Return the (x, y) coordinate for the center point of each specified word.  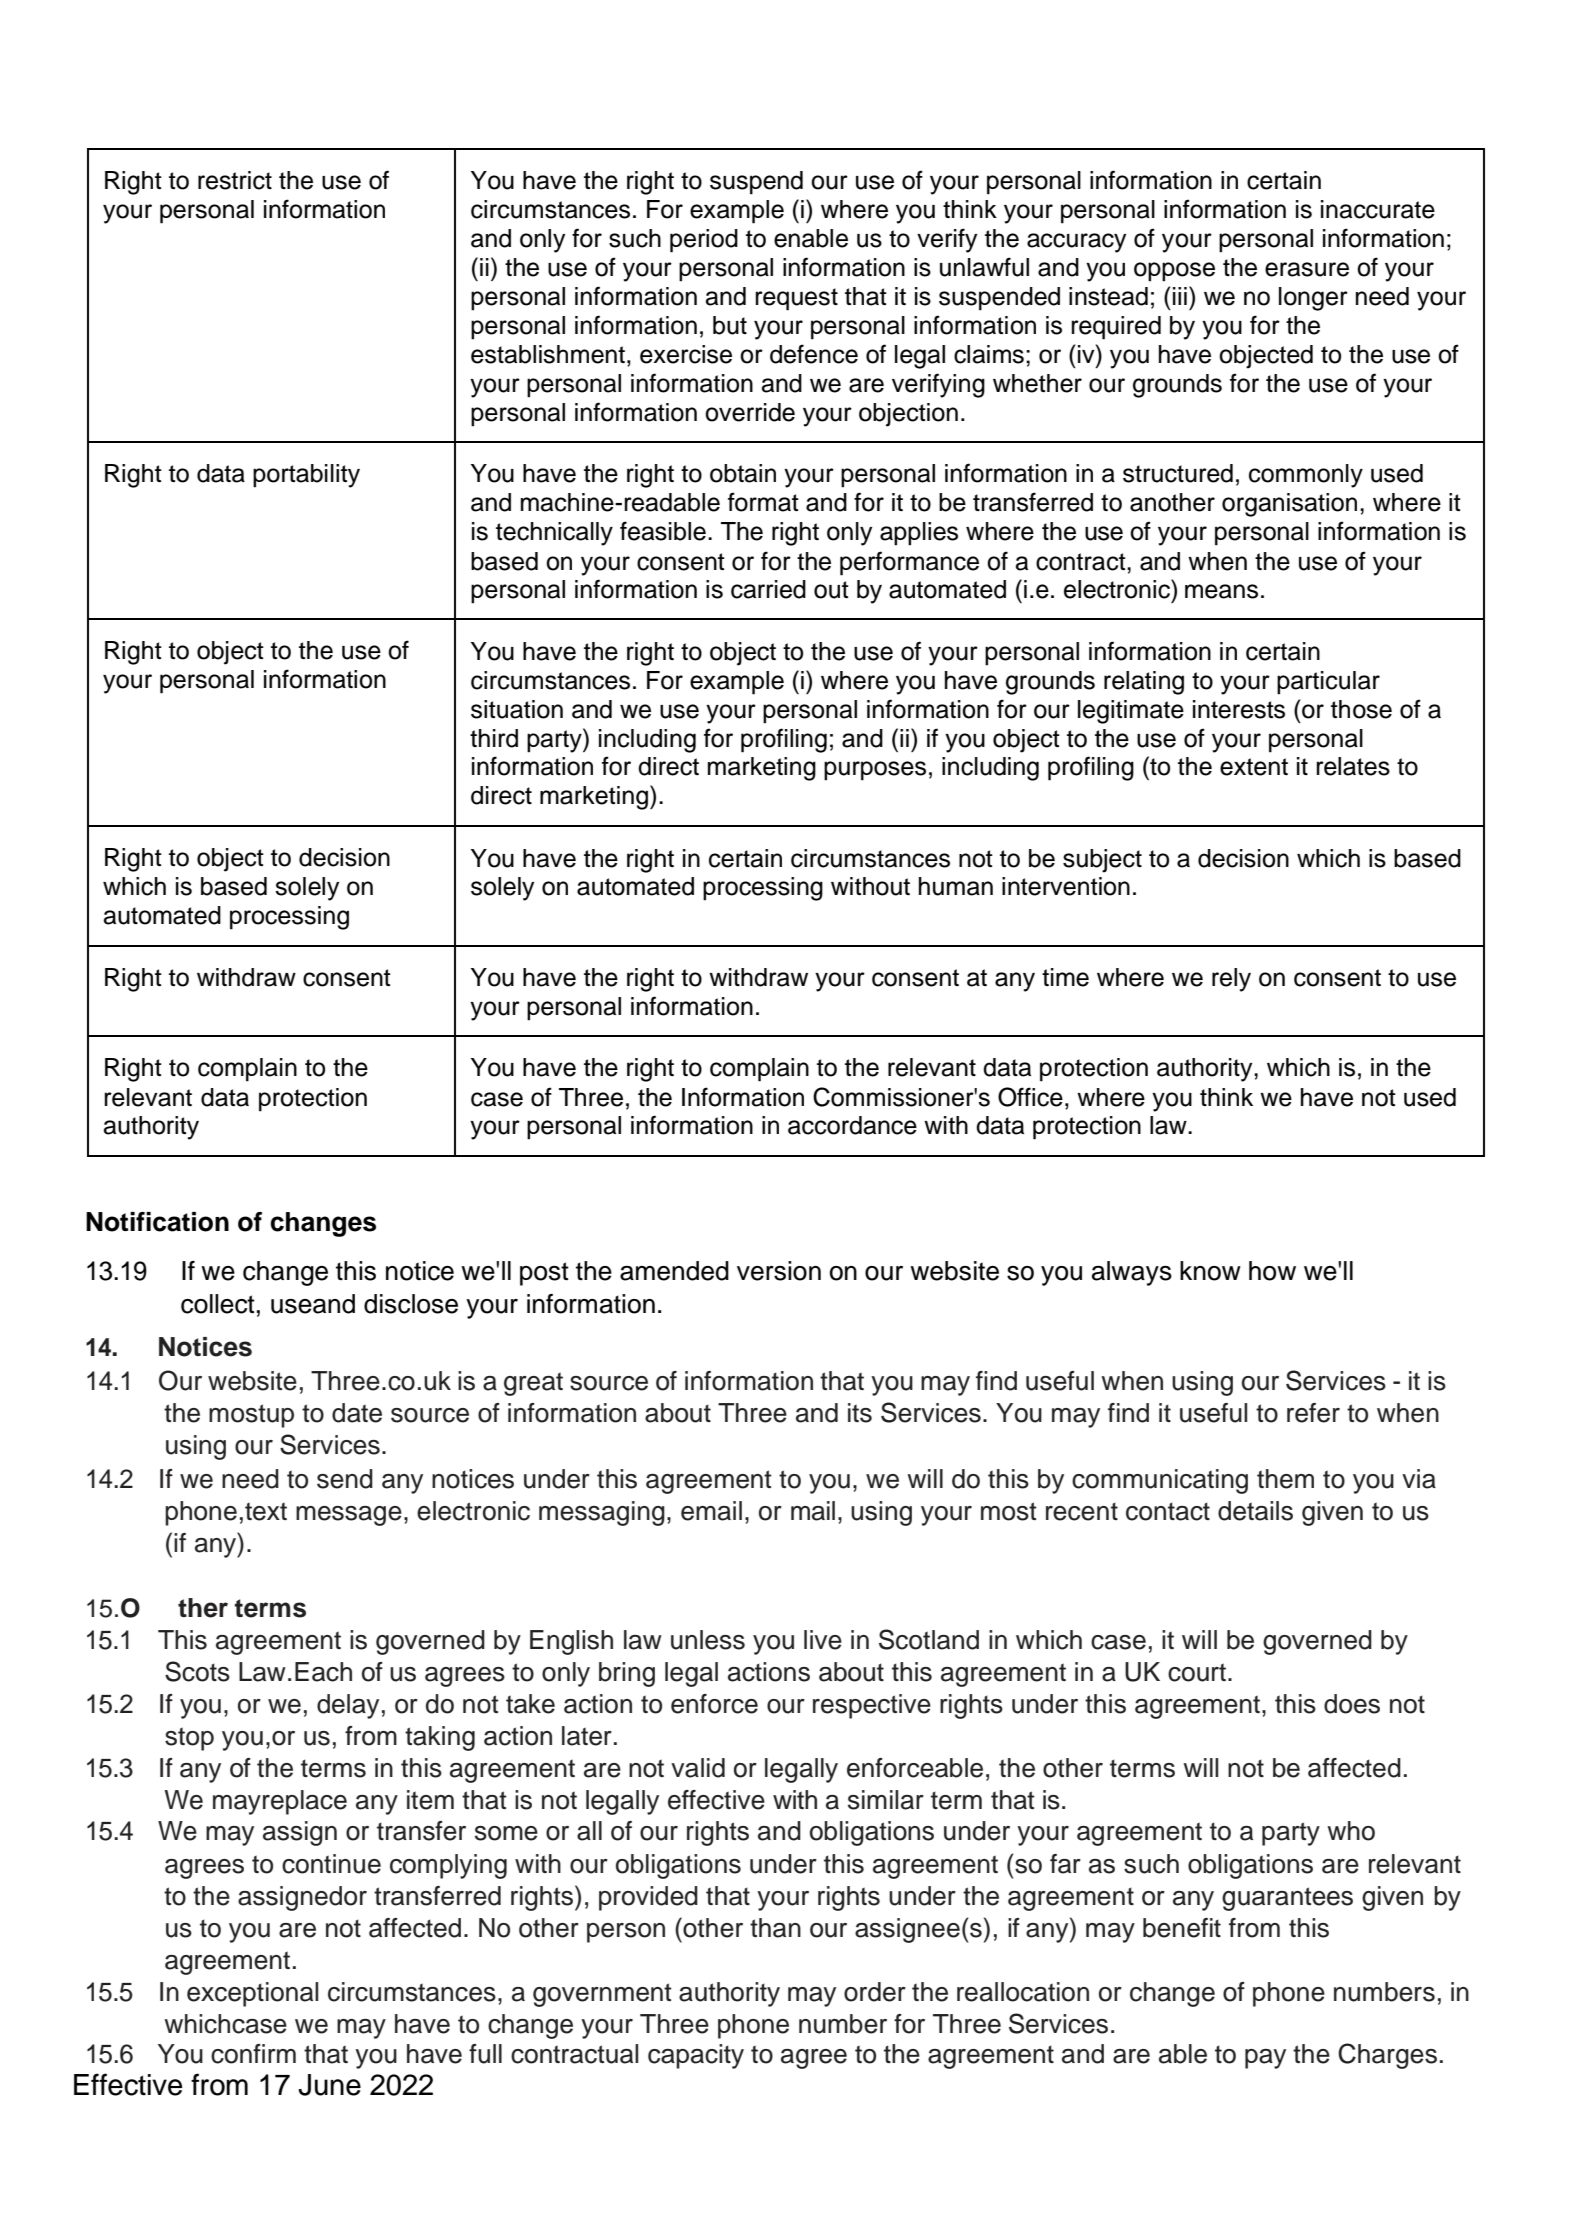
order (875, 1992)
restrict (235, 180)
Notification (157, 1222)
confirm (253, 2054)
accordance (852, 1125)
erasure (1307, 269)
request (796, 299)
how (1272, 1271)
